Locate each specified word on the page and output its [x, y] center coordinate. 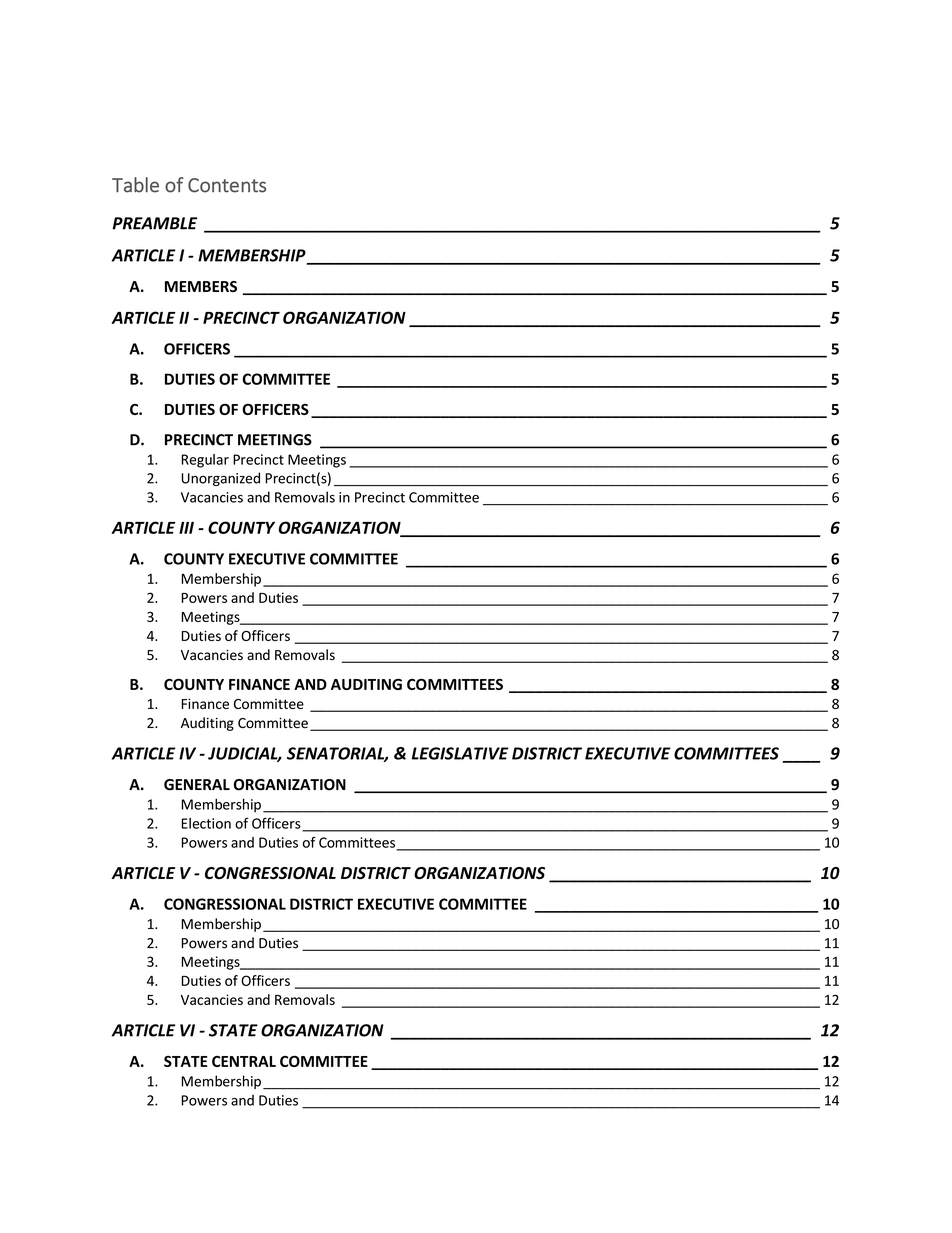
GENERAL [197, 785]
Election [206, 823]
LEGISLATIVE [460, 753]
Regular [205, 461]
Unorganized [220, 479]
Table [135, 185]
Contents [227, 185]
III [186, 528]
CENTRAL [244, 1061]
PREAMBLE [154, 223]
